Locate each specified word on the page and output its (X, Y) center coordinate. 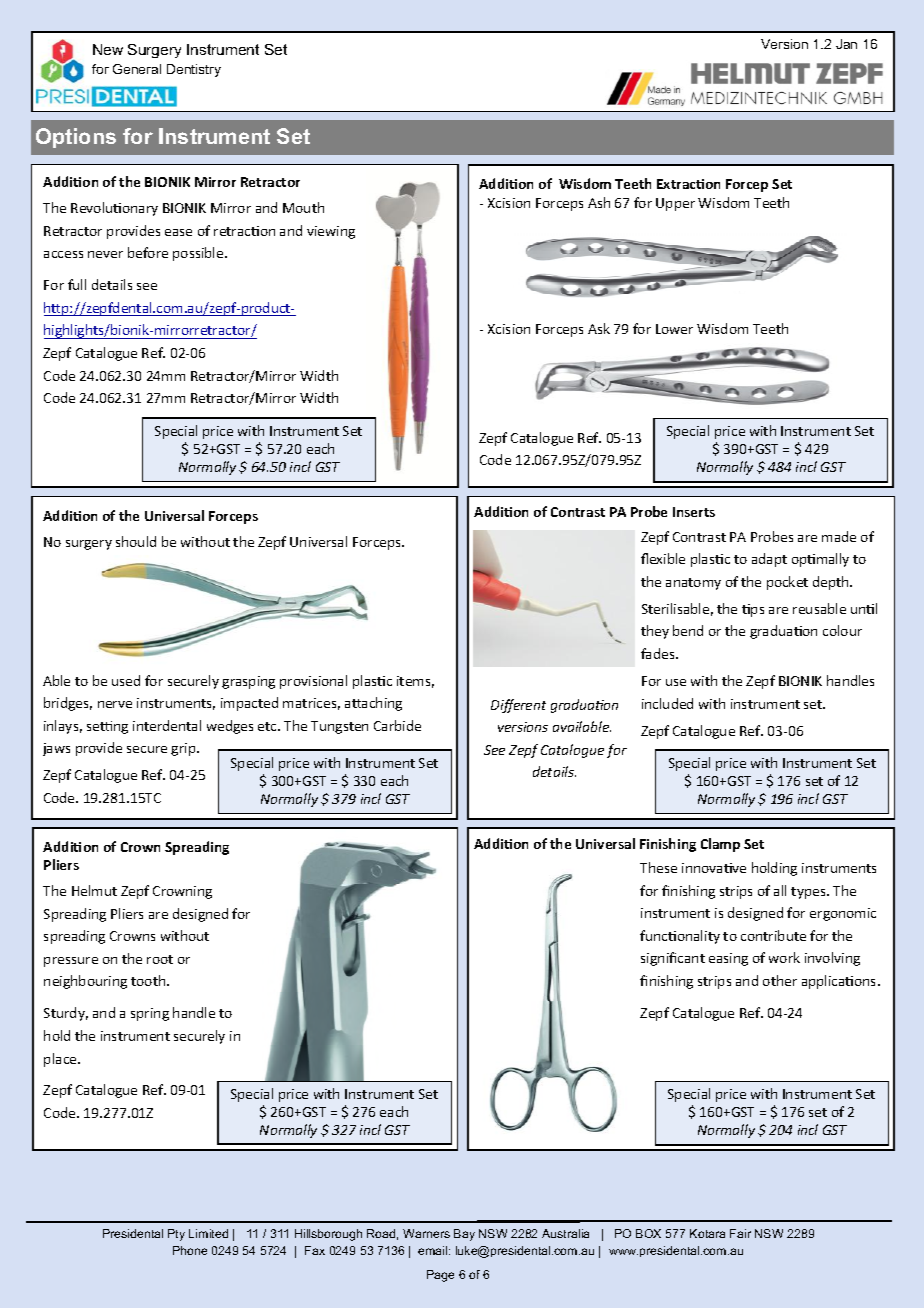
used (126, 680)
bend (688, 630)
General (137, 69)
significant (673, 959)
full (77, 284)
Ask (599, 328)
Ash (599, 202)
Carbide (397, 725)
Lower (674, 329)
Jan (846, 44)
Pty (176, 1235)
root (160, 959)
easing (728, 959)
